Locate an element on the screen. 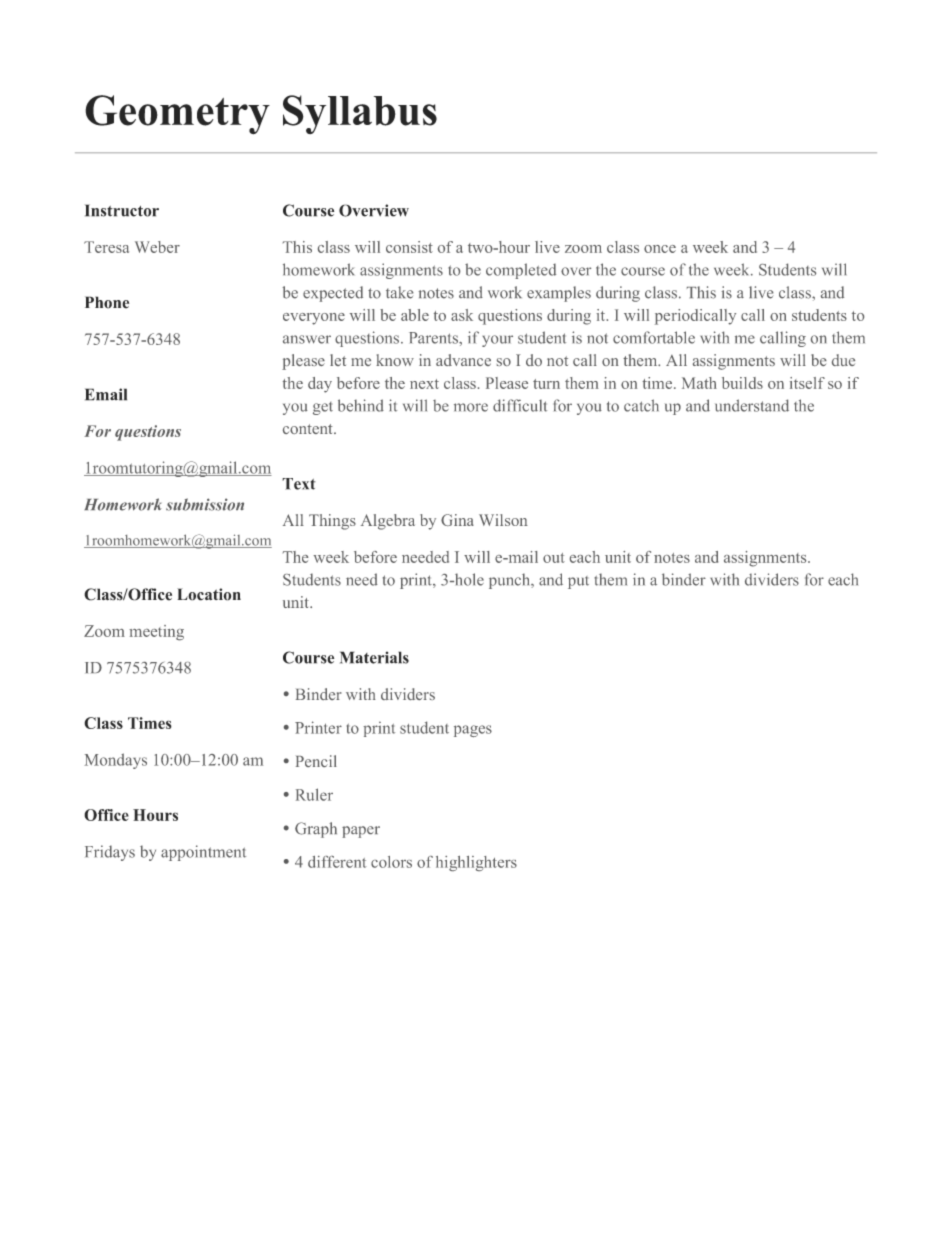 The image size is (952, 1233). Geometry is located at coordinates (177, 115).
